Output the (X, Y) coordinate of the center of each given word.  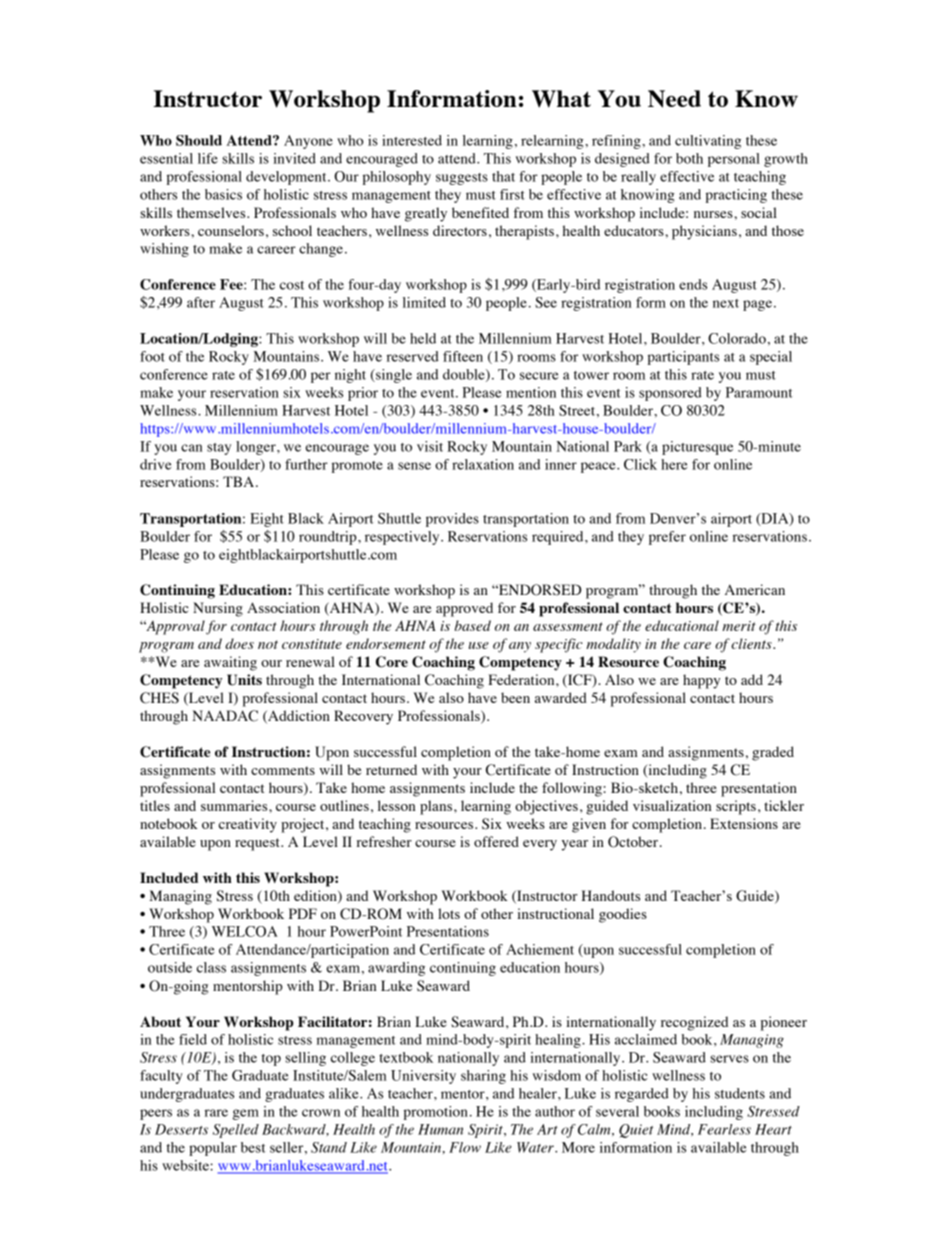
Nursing (218, 609)
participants (683, 358)
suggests (462, 179)
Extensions (744, 823)
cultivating (708, 142)
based (473, 625)
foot (152, 356)
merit (739, 626)
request (258, 844)
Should (199, 140)
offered (496, 841)
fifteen (463, 356)
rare (216, 1113)
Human (440, 1129)
